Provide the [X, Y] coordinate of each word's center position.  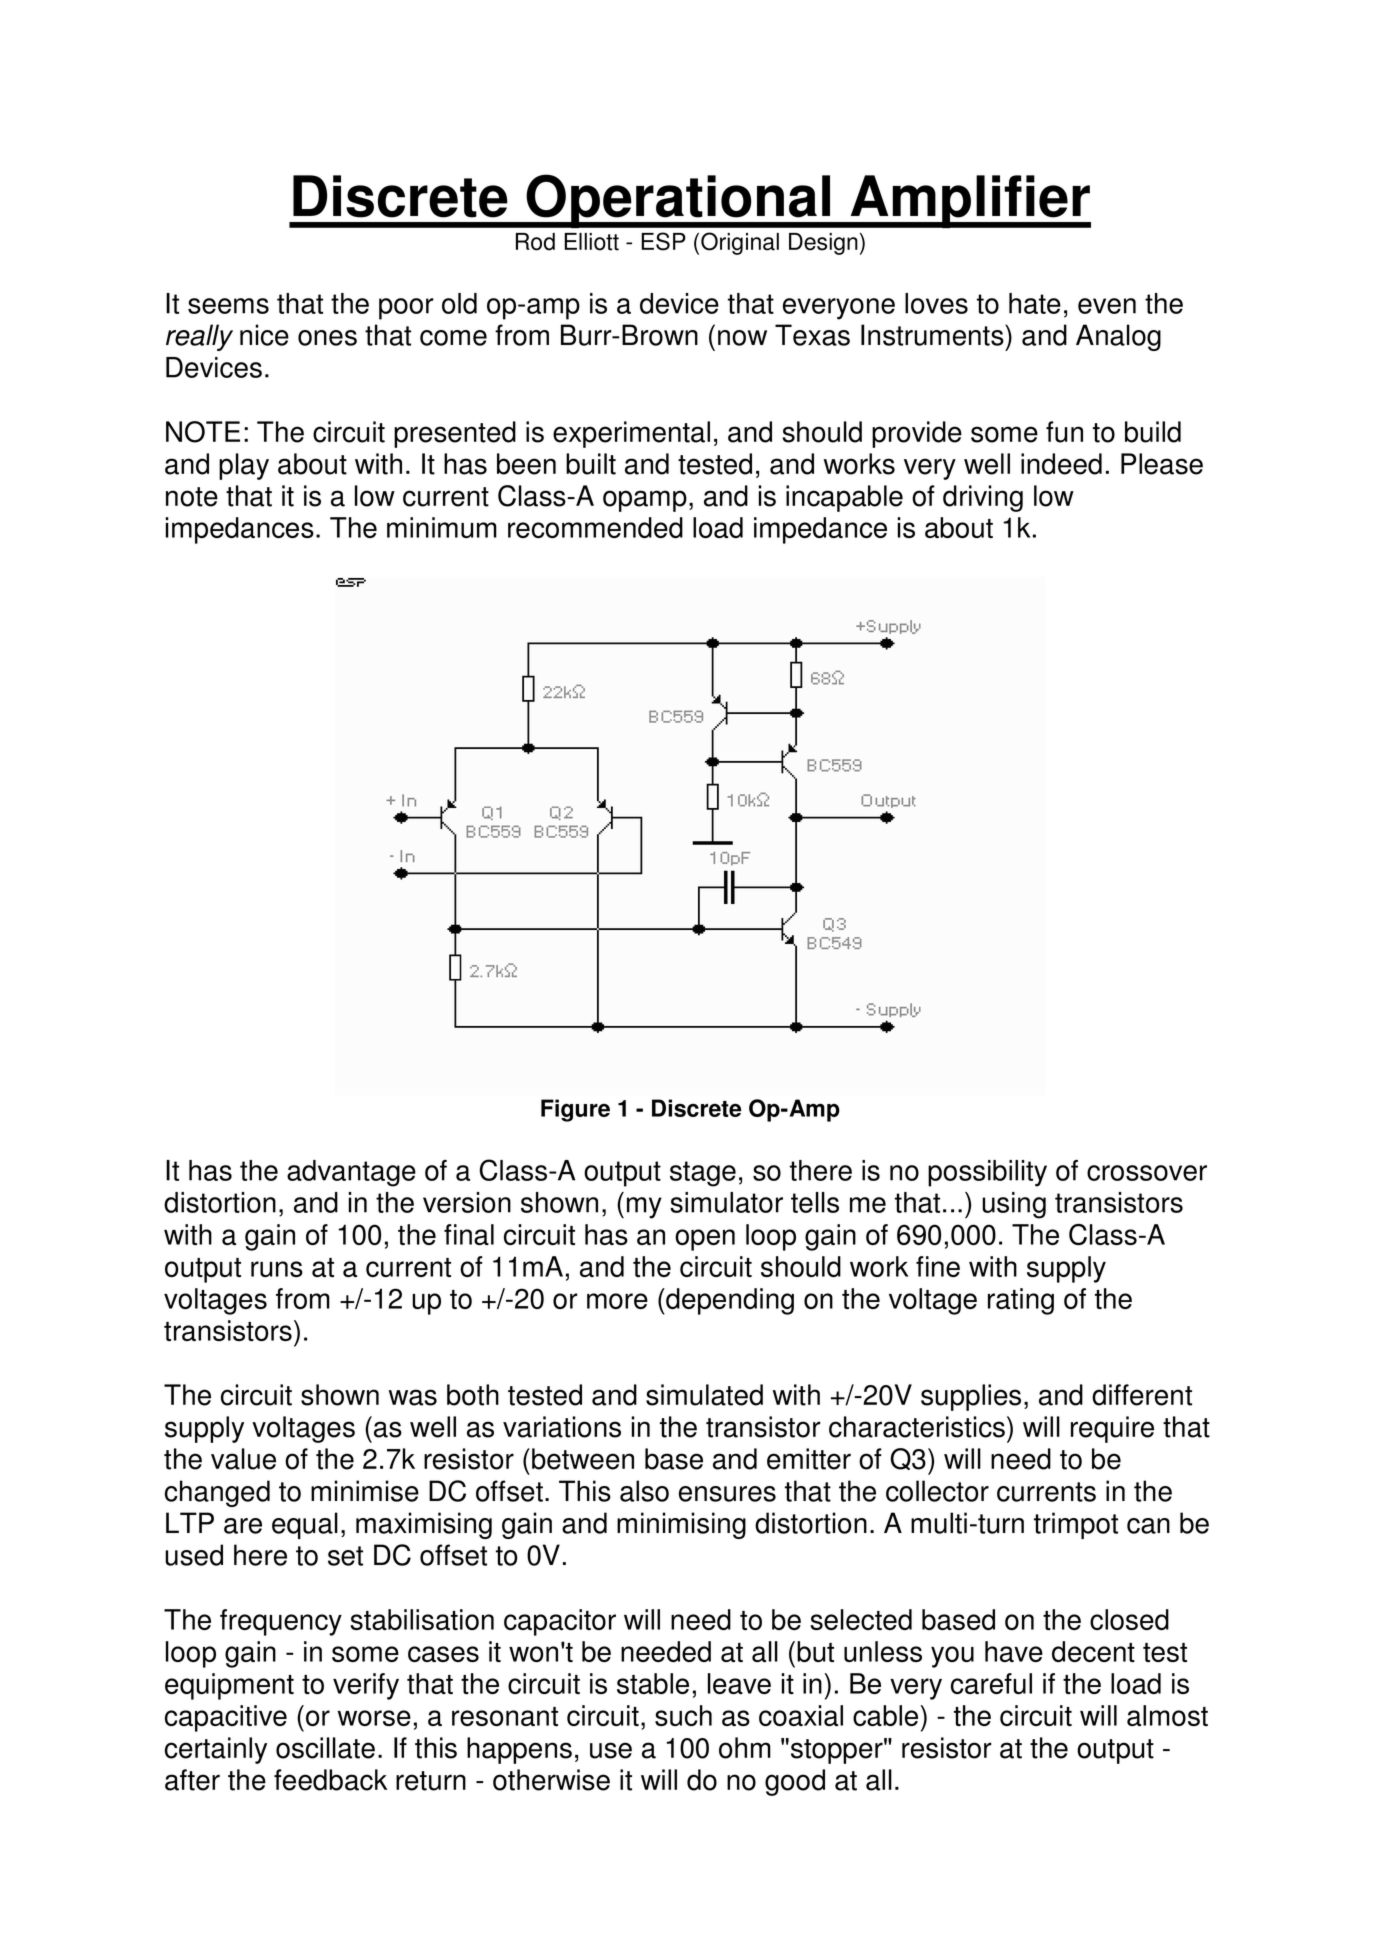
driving [983, 498]
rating [1021, 1301]
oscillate [325, 1748]
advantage [351, 1173]
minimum [442, 527]
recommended [595, 527]
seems [228, 306]
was [413, 1397]
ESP [663, 241]
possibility [987, 1173]
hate [1035, 303]
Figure [575, 1110]
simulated [704, 1395]
